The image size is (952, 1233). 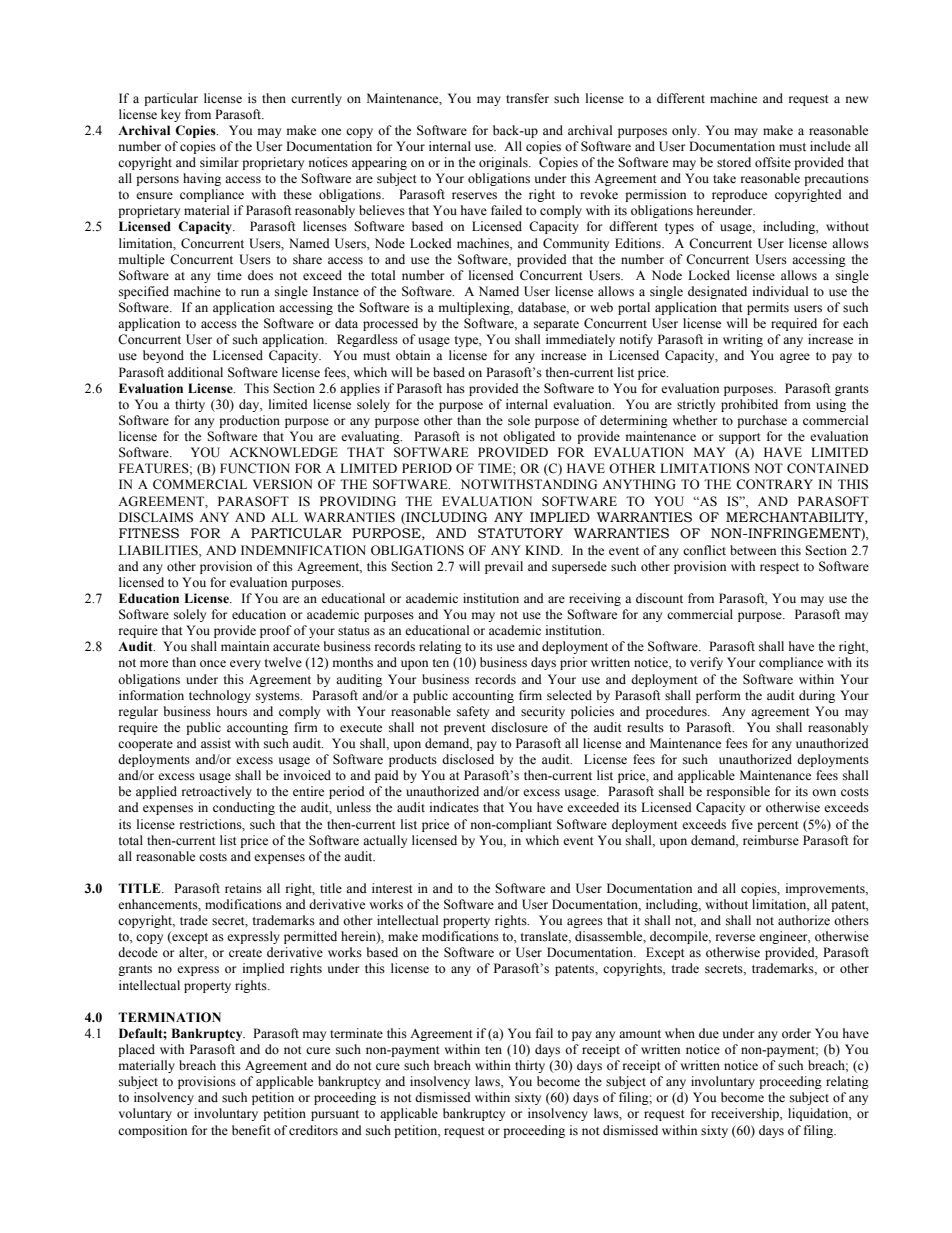 What do you see at coordinates (520, 533) in the screenshot?
I see `STATUTORY` at bounding box center [520, 533].
